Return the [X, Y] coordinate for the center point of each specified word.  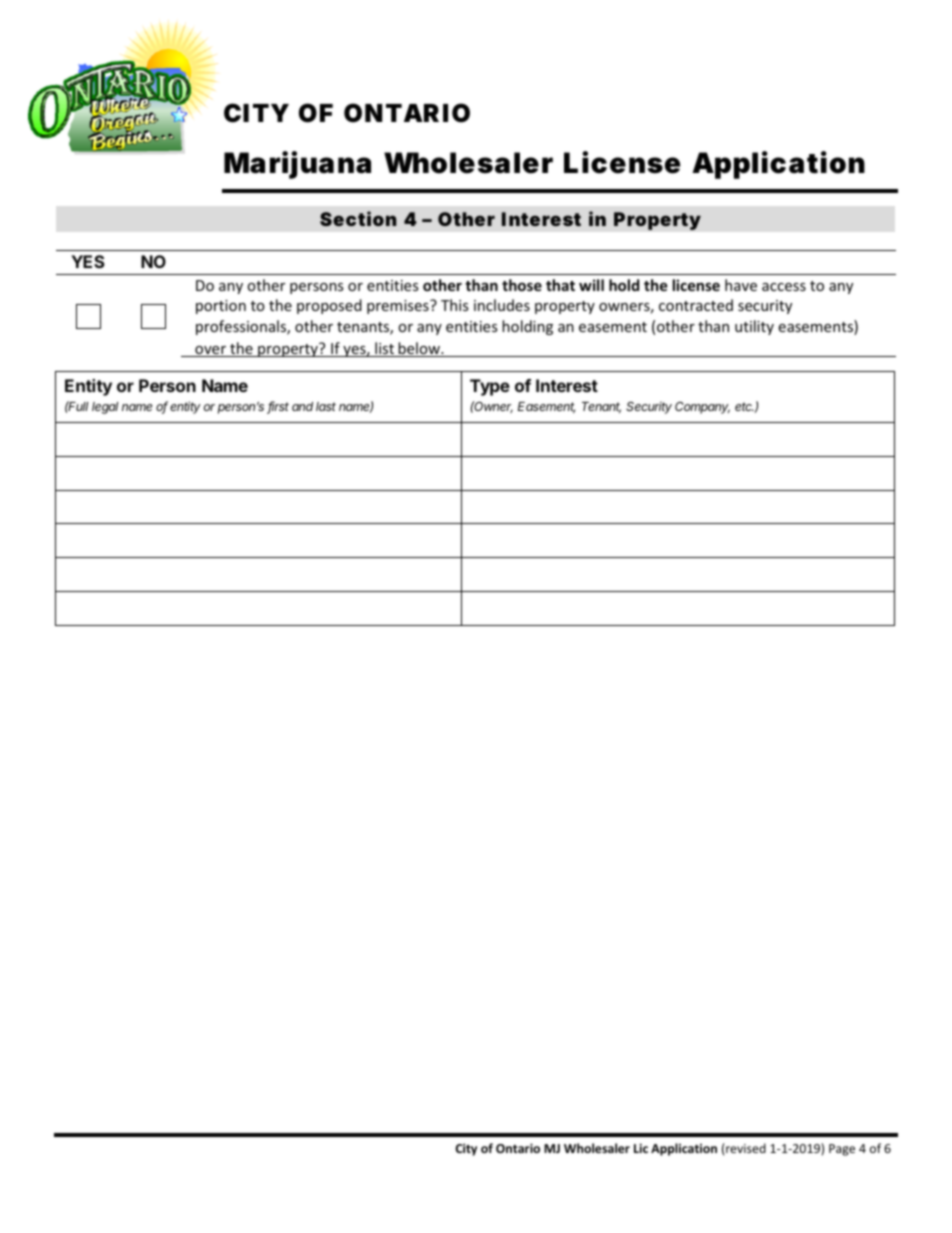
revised [745, 1148]
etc [745, 407]
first [278, 407]
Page [842, 1150]
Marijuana [297, 165]
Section [358, 218]
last [326, 406]
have [741, 285]
